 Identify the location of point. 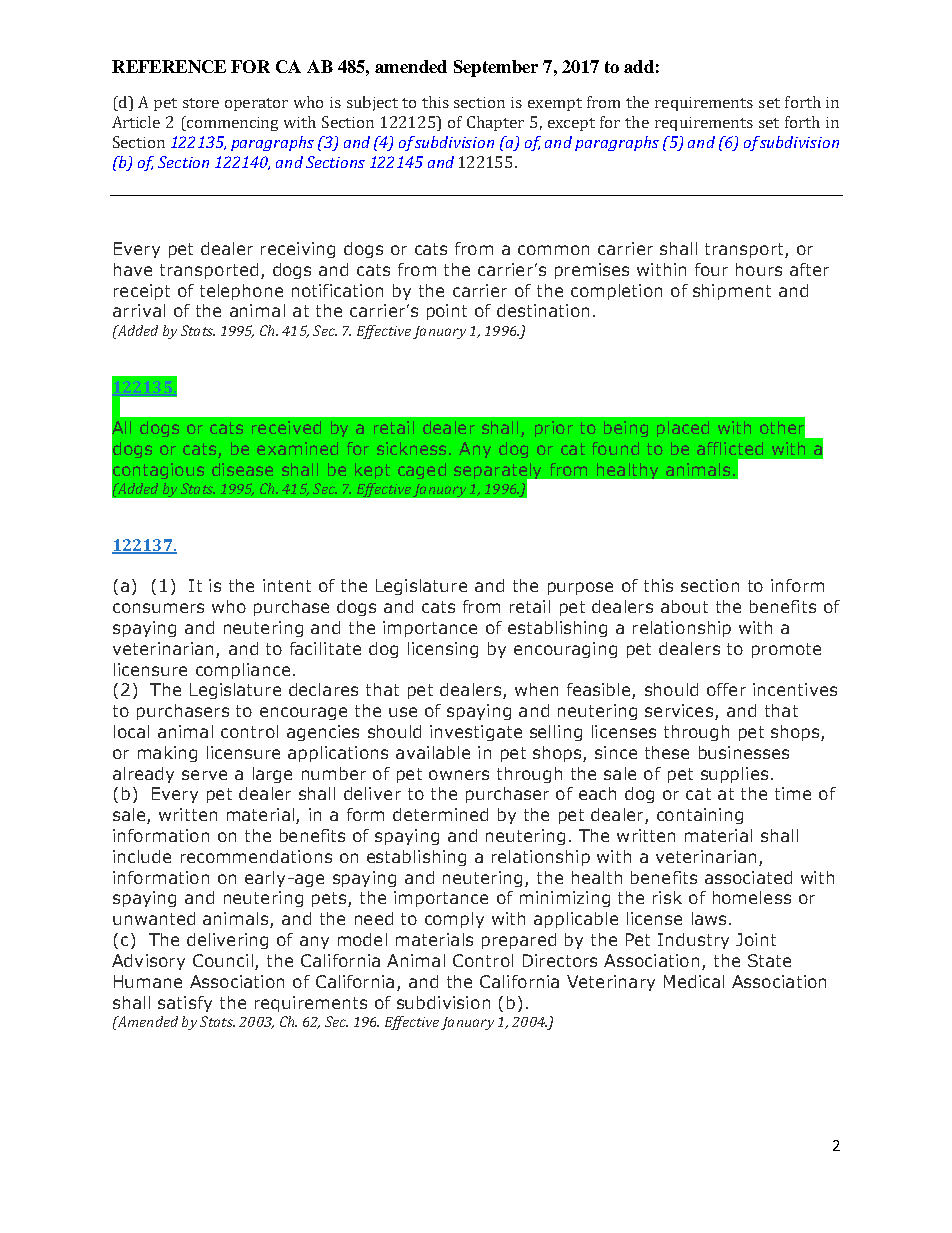
(447, 312).
